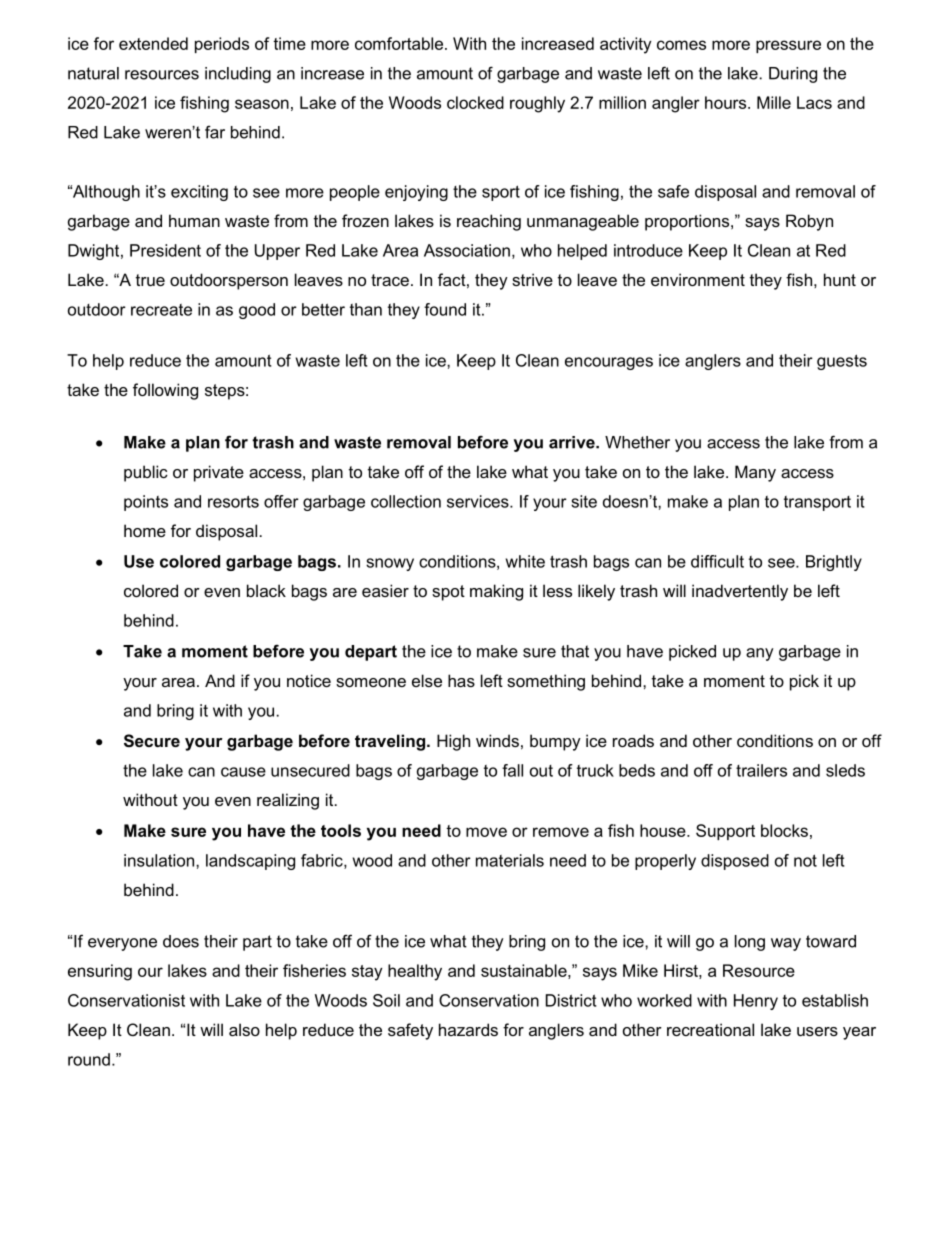  What do you see at coordinates (761, 770) in the image?
I see `trailers` at bounding box center [761, 770].
